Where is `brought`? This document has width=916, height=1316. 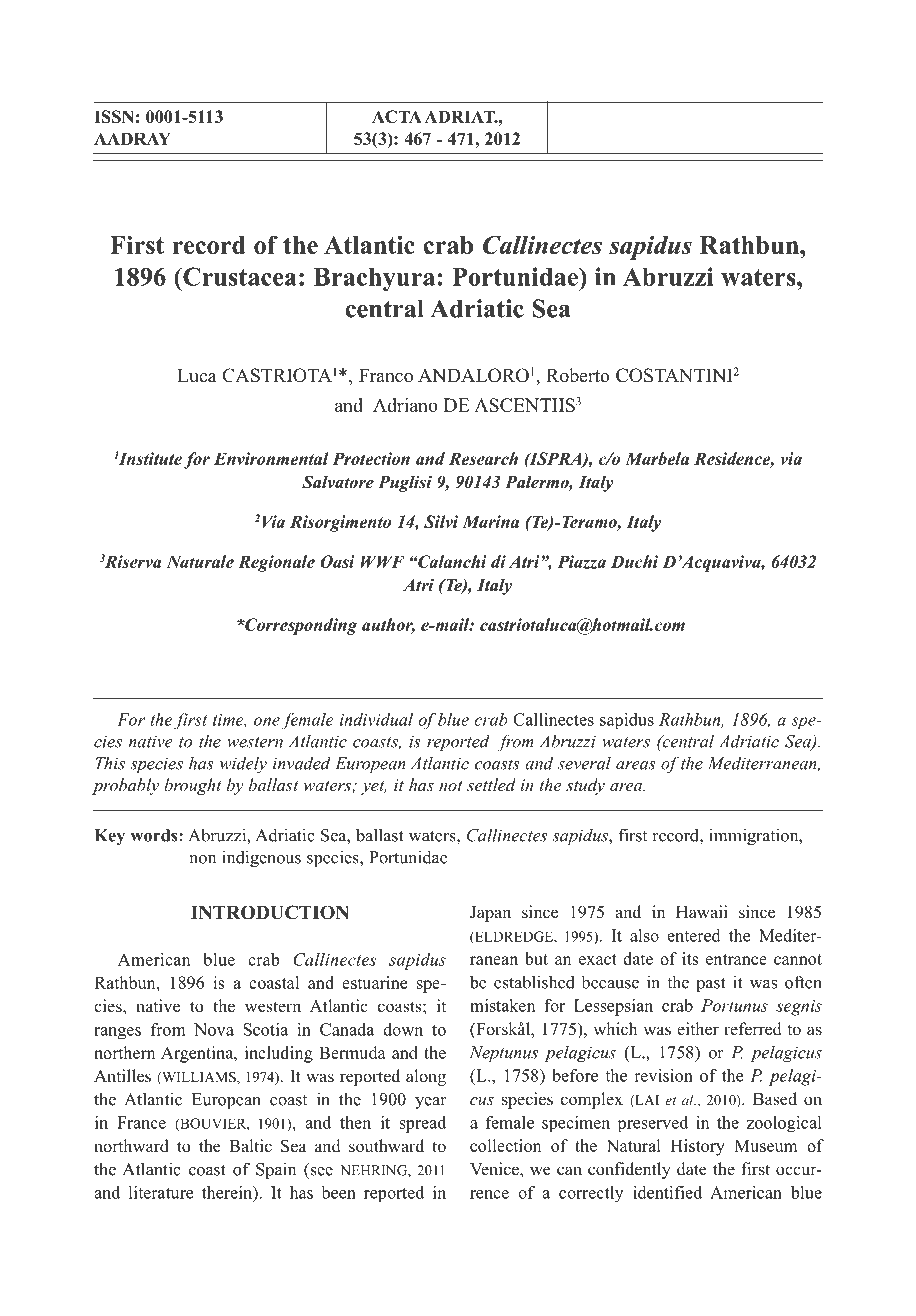
brought is located at coordinates (193, 786).
